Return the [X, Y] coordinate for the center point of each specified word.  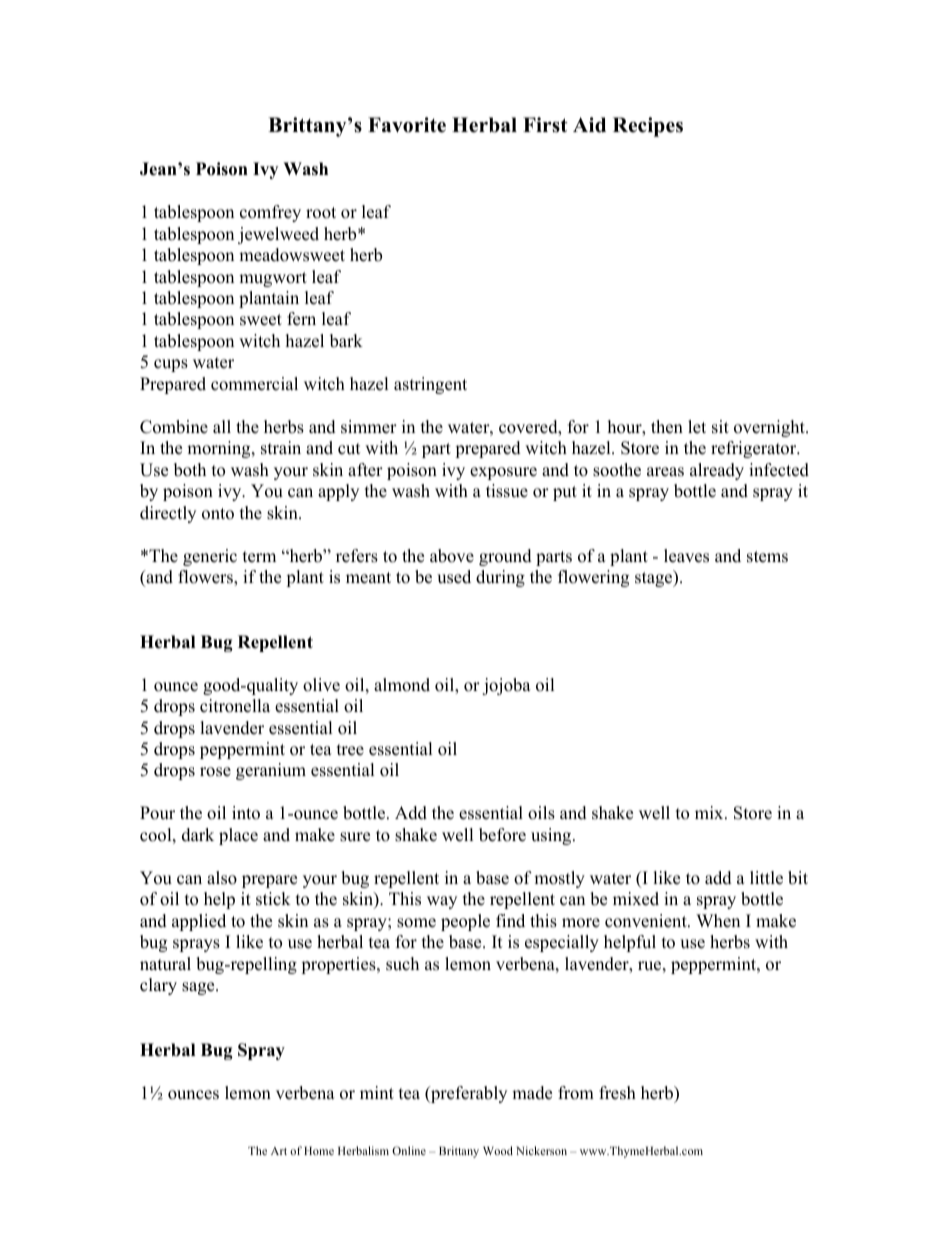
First [545, 125]
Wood [498, 1150]
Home [319, 1151]
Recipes [648, 127]
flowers [206, 578]
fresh [617, 1093]
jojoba [506, 686]
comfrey [270, 213]
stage [655, 578]
